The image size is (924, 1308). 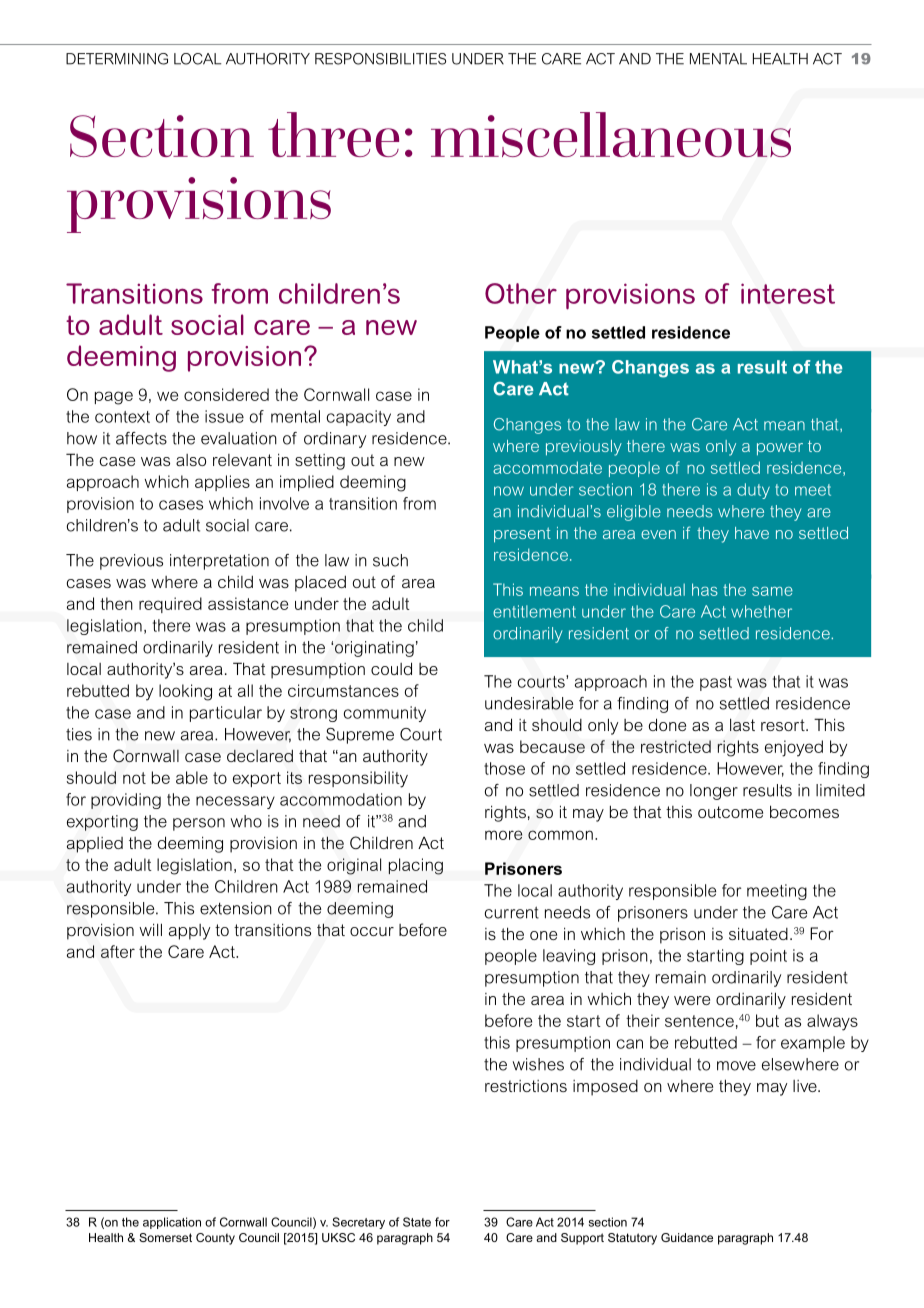 I want to click on outcome, so click(x=730, y=812).
